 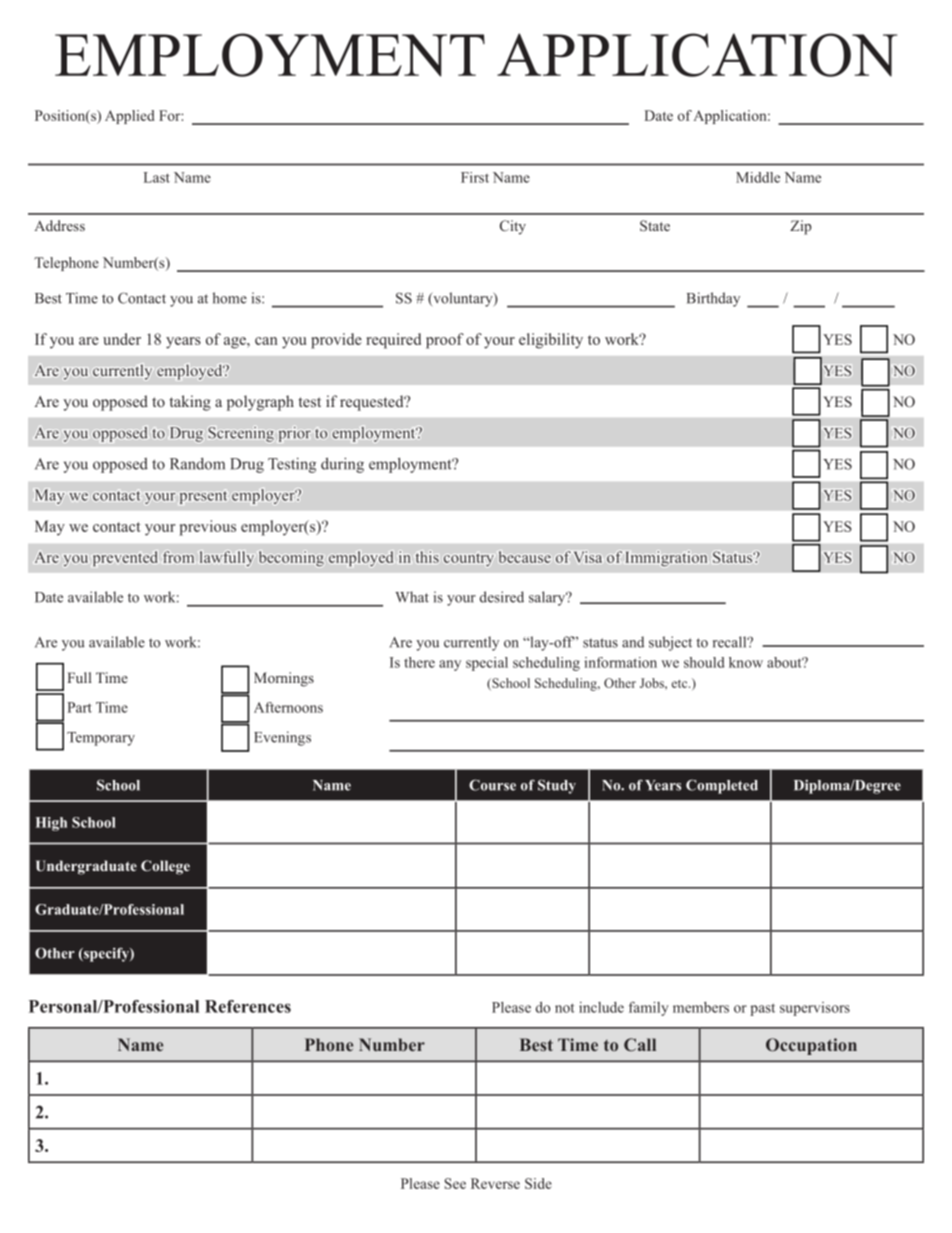 What do you see at coordinates (190, 403) in the screenshot?
I see `taking` at bounding box center [190, 403].
